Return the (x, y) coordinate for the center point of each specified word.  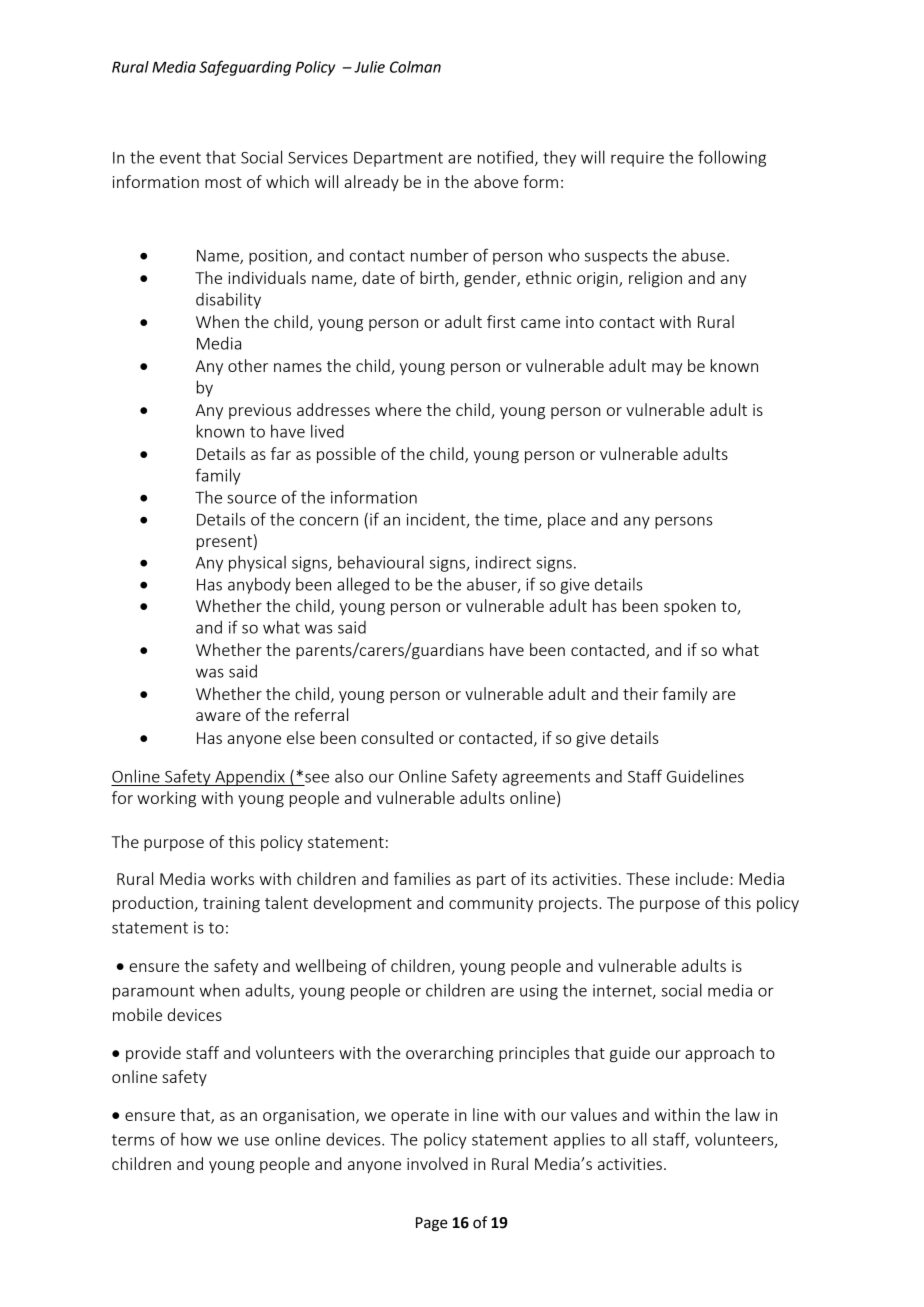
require (637, 159)
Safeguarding (245, 68)
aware (218, 716)
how (196, 1139)
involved (437, 1163)
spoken (690, 607)
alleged (363, 585)
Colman (415, 67)
